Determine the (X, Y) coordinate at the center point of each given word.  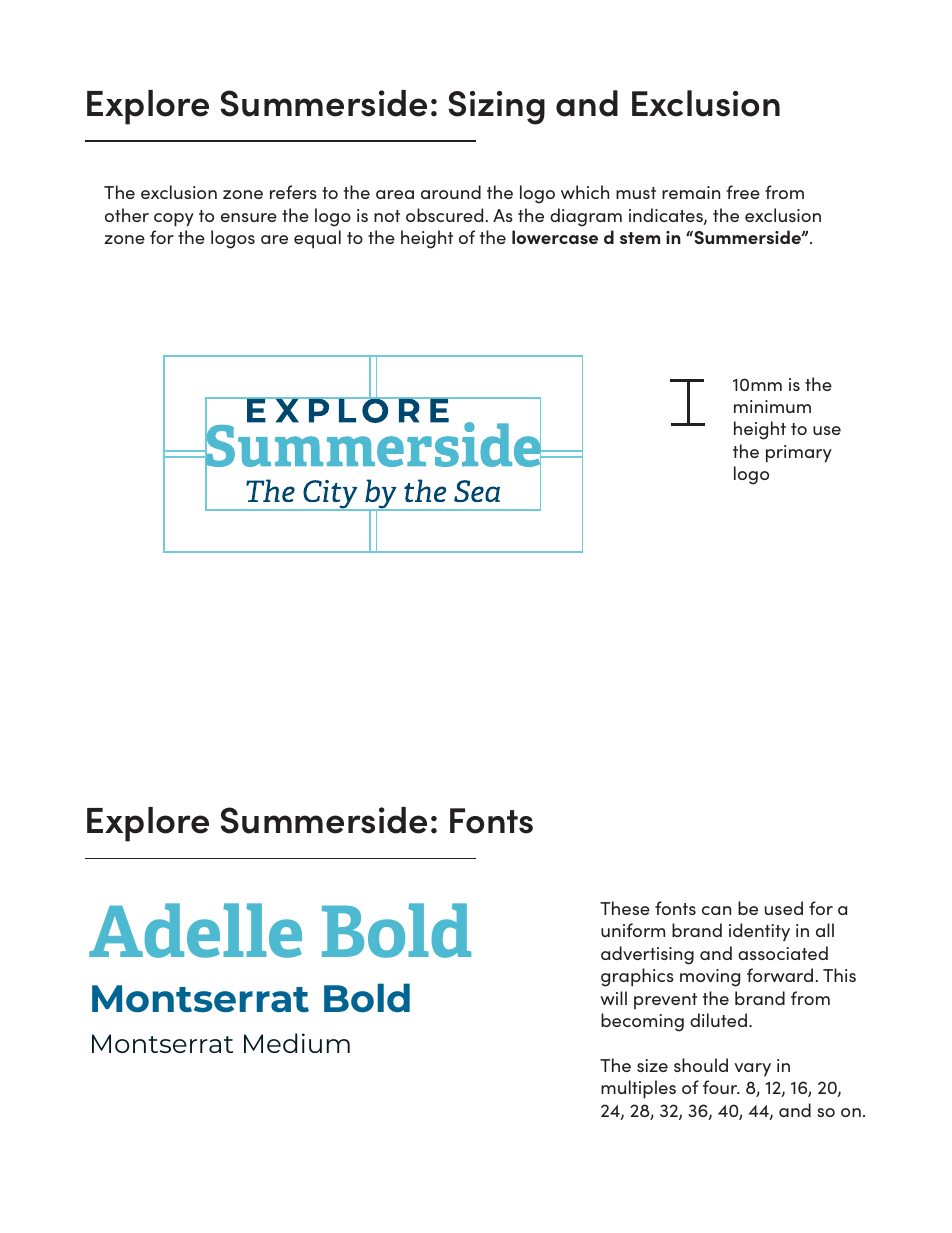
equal (317, 239)
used (784, 908)
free (743, 192)
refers (293, 192)
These (625, 908)
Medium (297, 1043)
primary (799, 454)
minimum (772, 406)
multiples (638, 1089)
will (613, 998)
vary (752, 1070)
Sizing (497, 108)
